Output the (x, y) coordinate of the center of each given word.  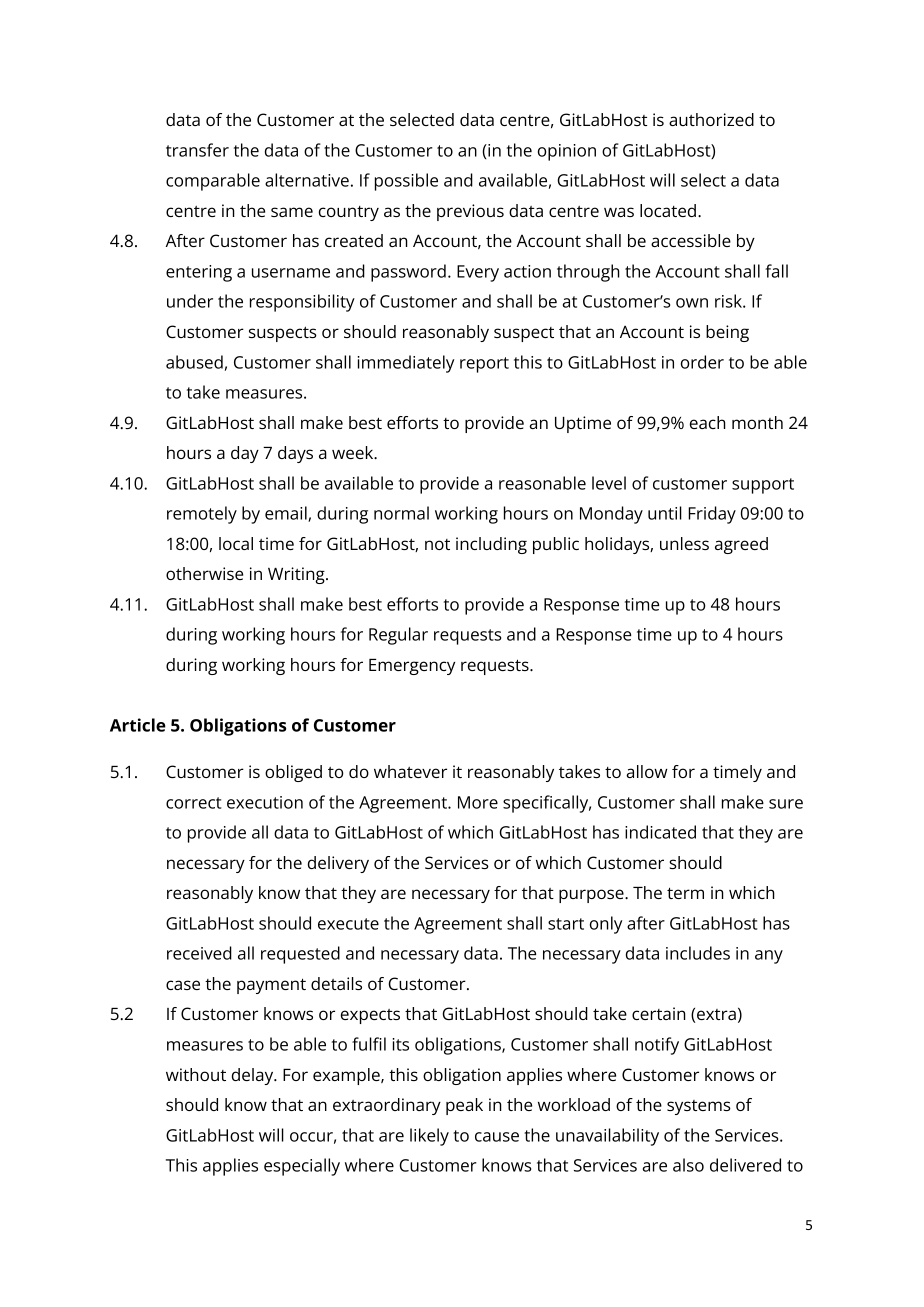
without (196, 1074)
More (478, 802)
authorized (711, 119)
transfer (197, 150)
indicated (660, 832)
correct (194, 803)
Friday (712, 515)
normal (401, 513)
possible (406, 182)
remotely (202, 515)
